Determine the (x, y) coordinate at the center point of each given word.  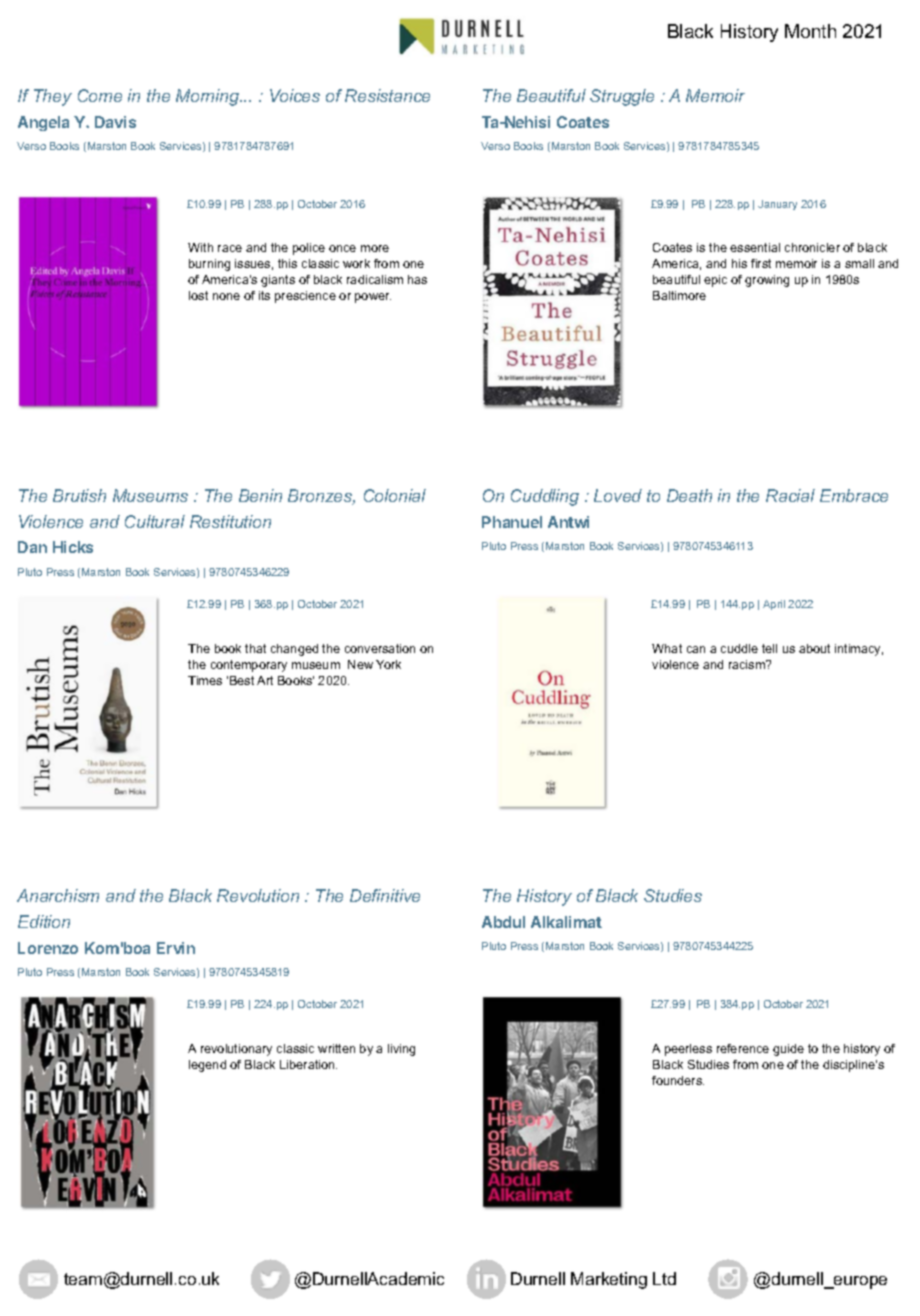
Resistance (387, 95)
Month (810, 31)
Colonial (395, 495)
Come (100, 95)
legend (207, 1066)
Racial (790, 495)
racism (748, 664)
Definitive (385, 895)
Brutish (79, 495)
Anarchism (58, 895)
